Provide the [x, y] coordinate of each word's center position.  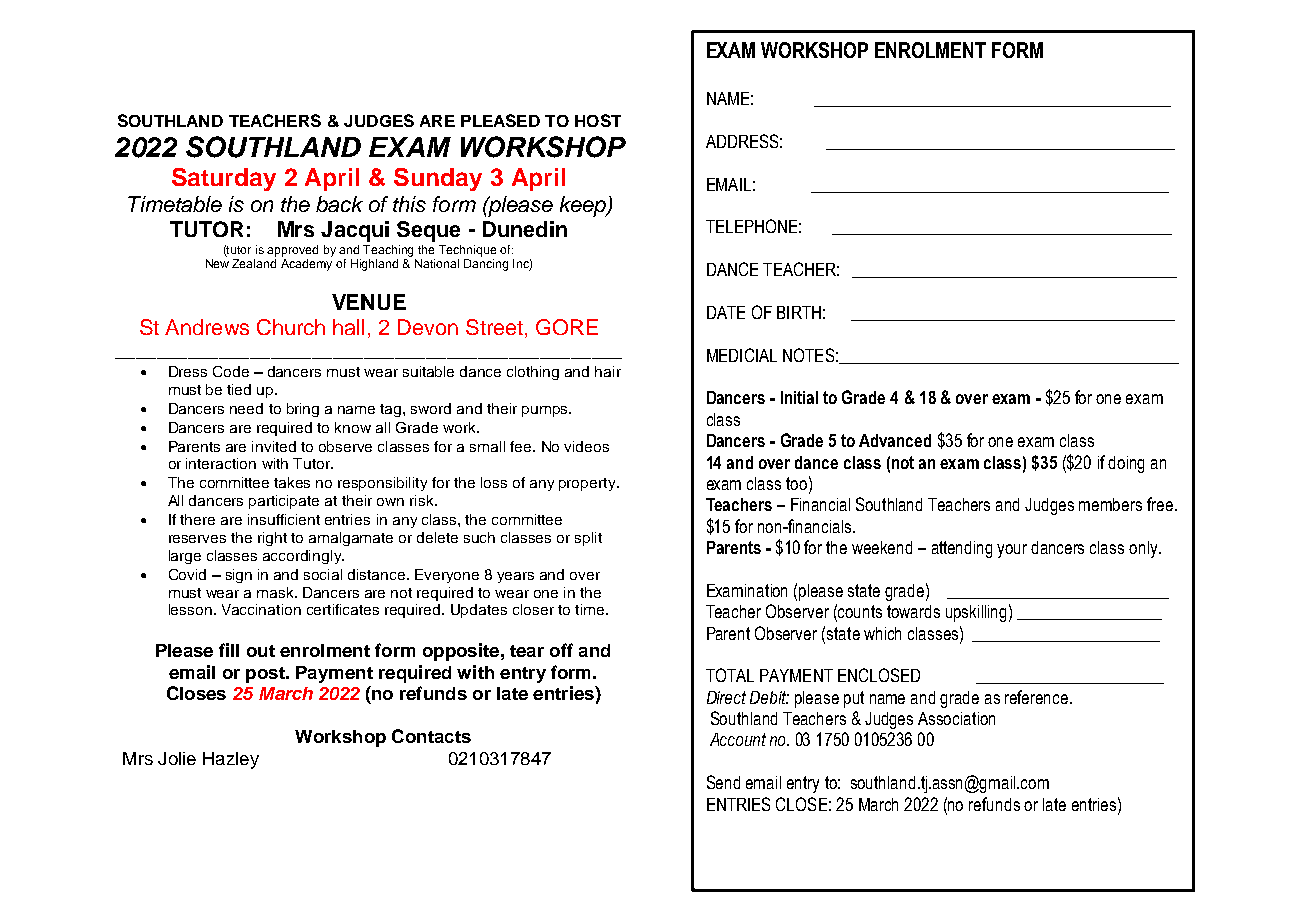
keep [584, 206]
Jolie [177, 758]
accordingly [303, 557]
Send [723, 782]
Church [291, 327]
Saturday [224, 179]
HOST [598, 120]
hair [608, 371]
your [1012, 551]
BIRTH [799, 312]
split [588, 539]
